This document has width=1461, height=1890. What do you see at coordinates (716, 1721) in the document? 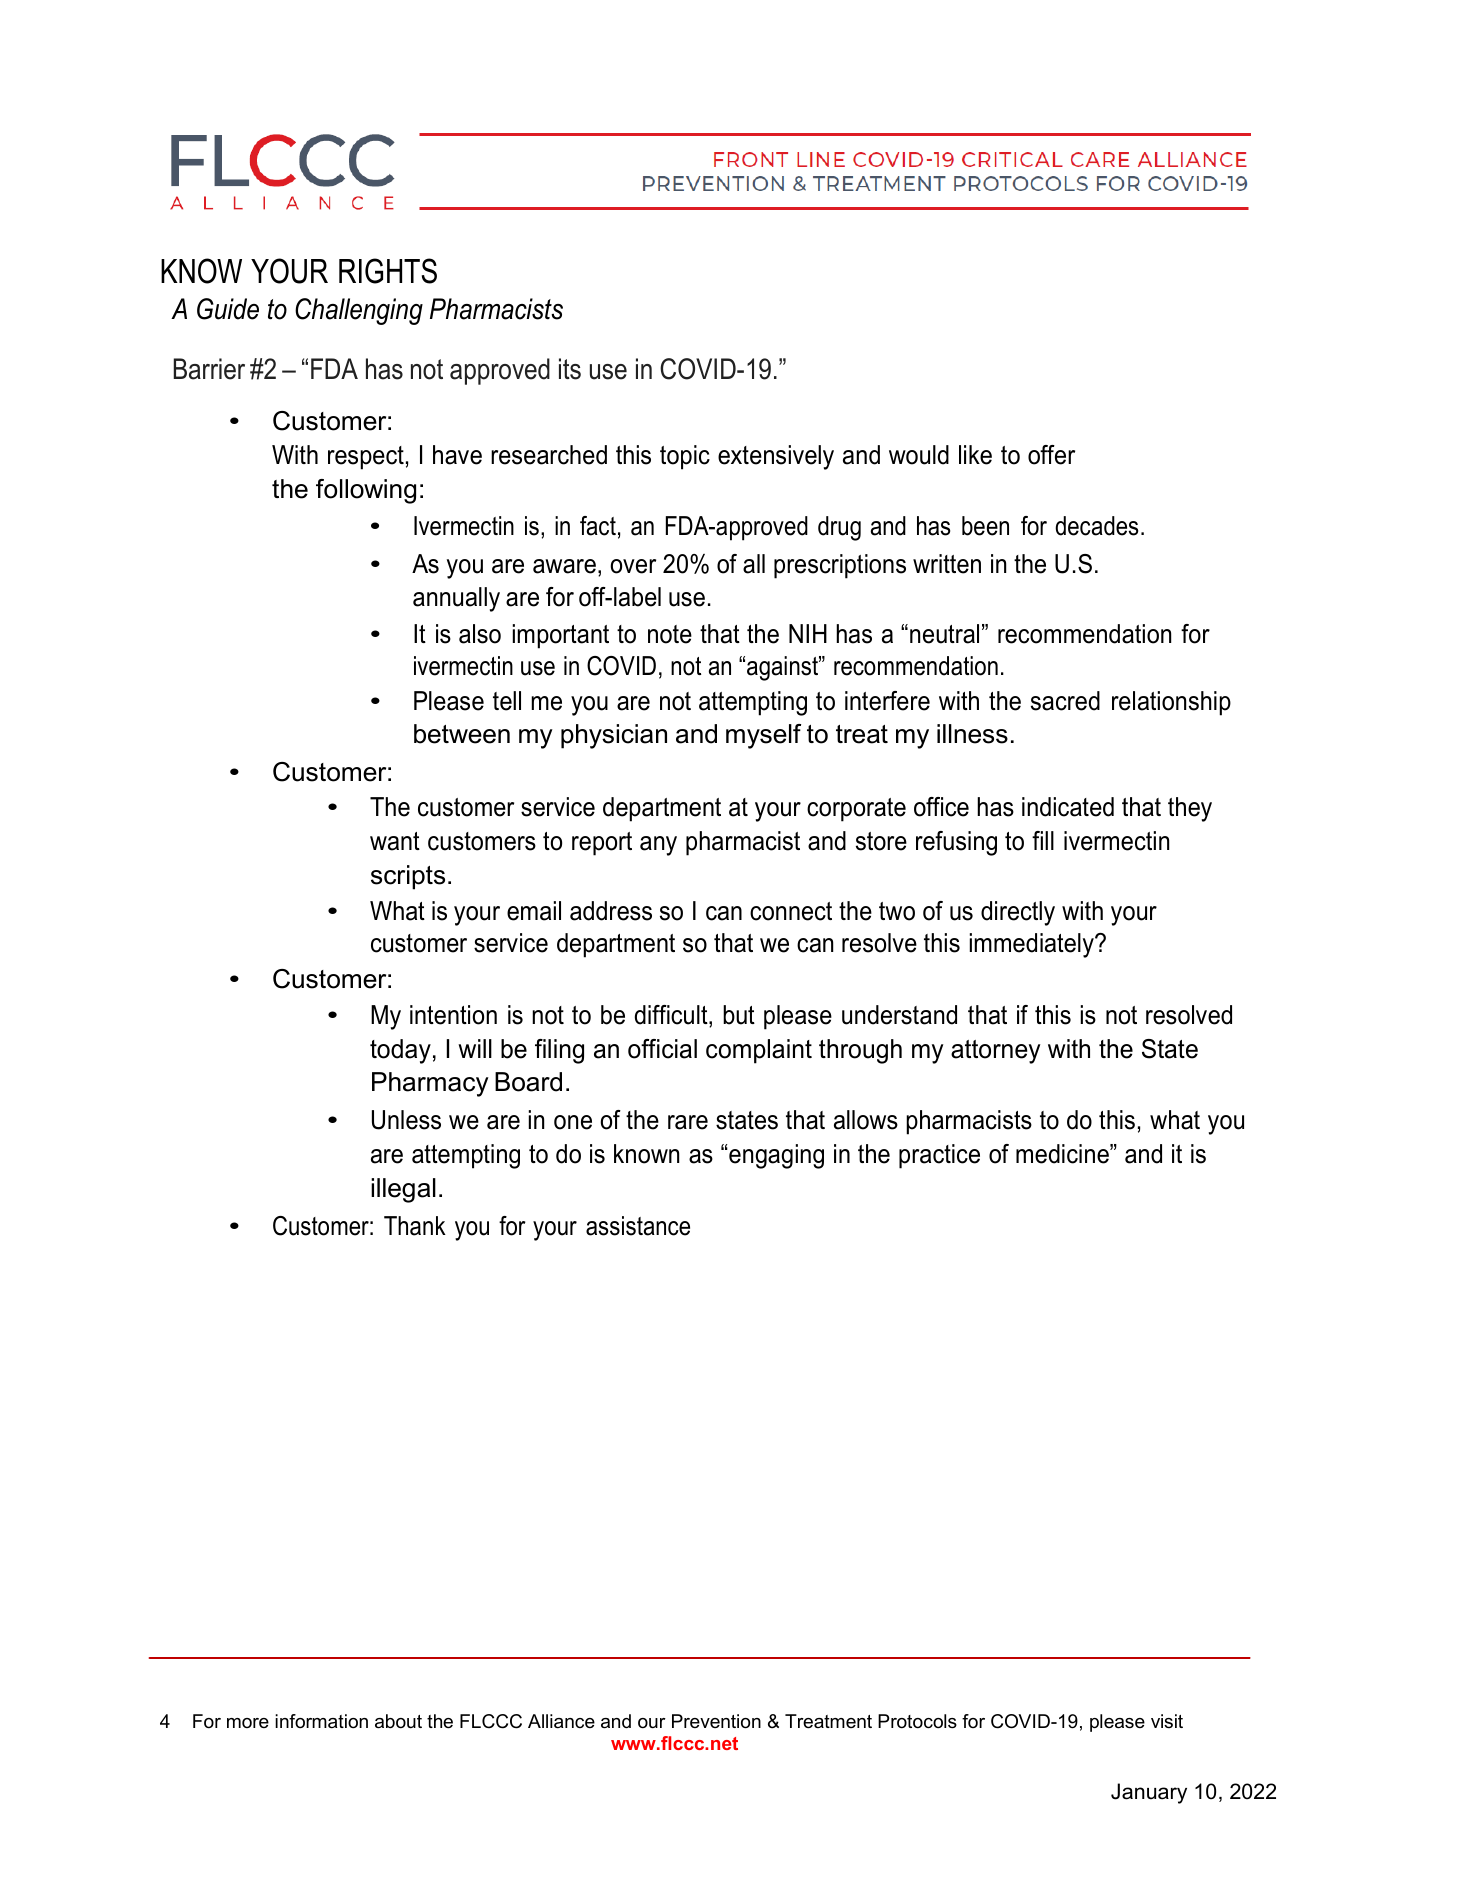
I see `Prevention` at bounding box center [716, 1721].
